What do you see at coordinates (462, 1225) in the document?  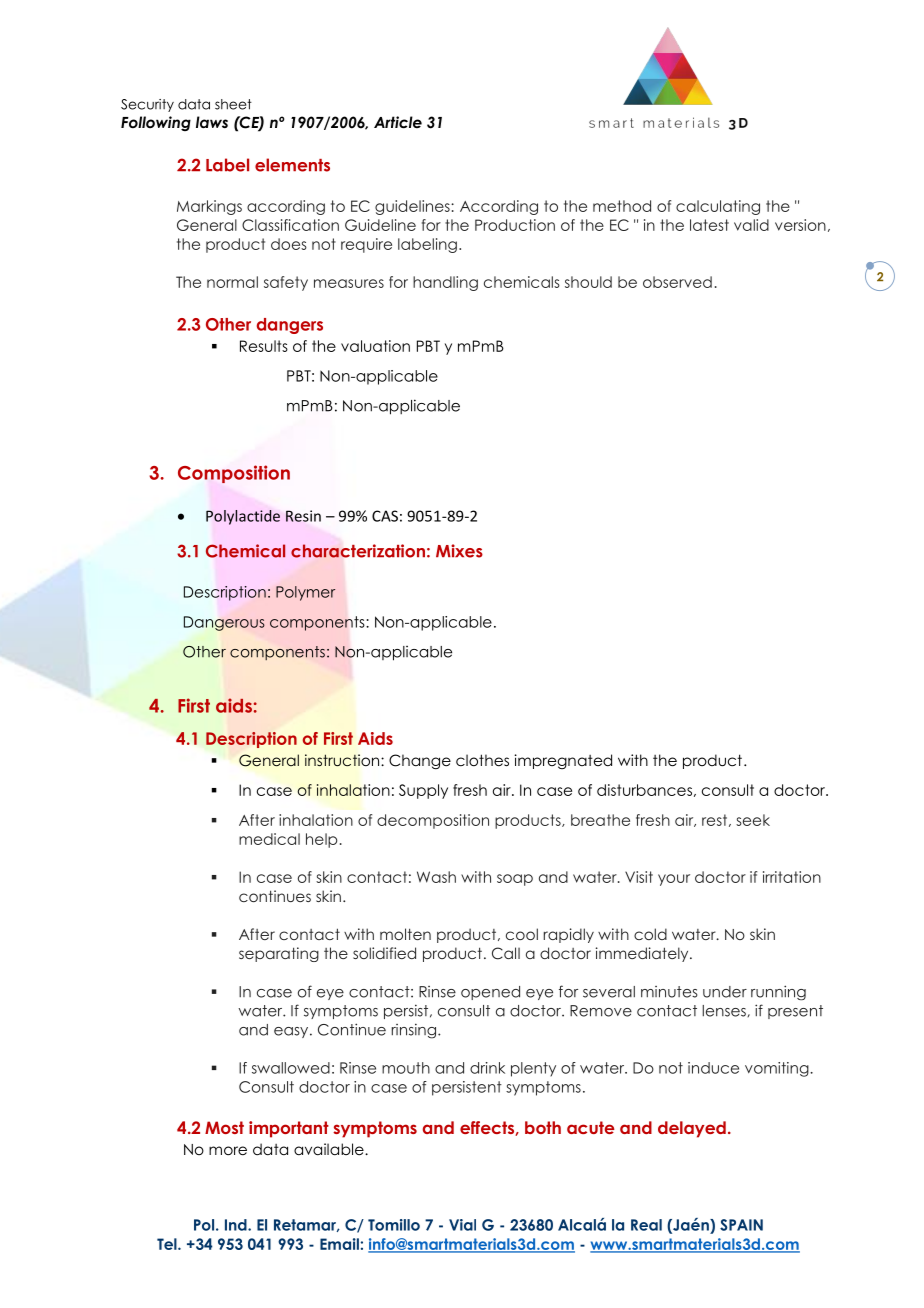 I see `Vial` at bounding box center [462, 1225].
